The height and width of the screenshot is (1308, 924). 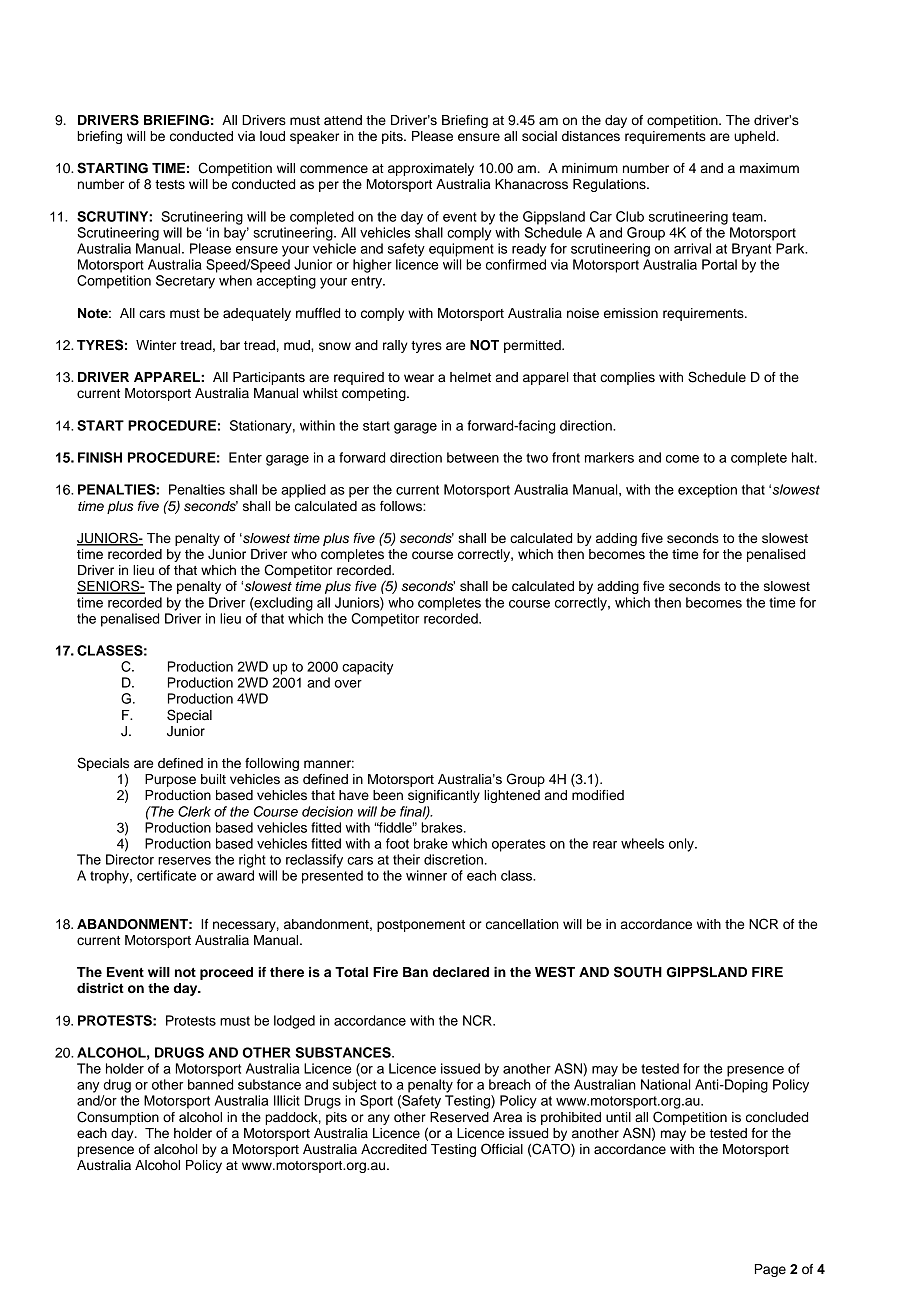 I want to click on upheld, so click(x=754, y=137).
